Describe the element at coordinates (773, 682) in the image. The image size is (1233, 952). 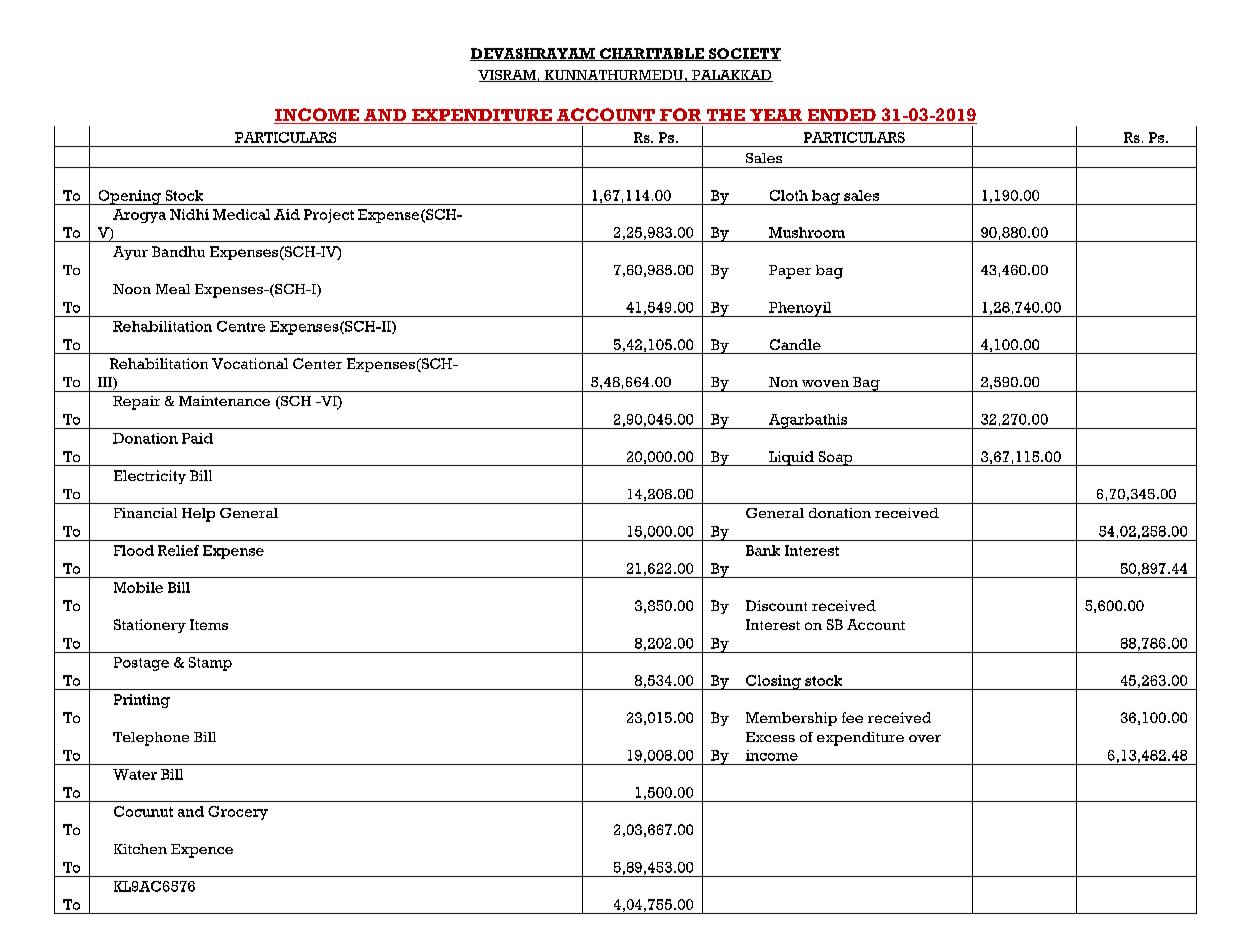
I see `Closing` at that location.
